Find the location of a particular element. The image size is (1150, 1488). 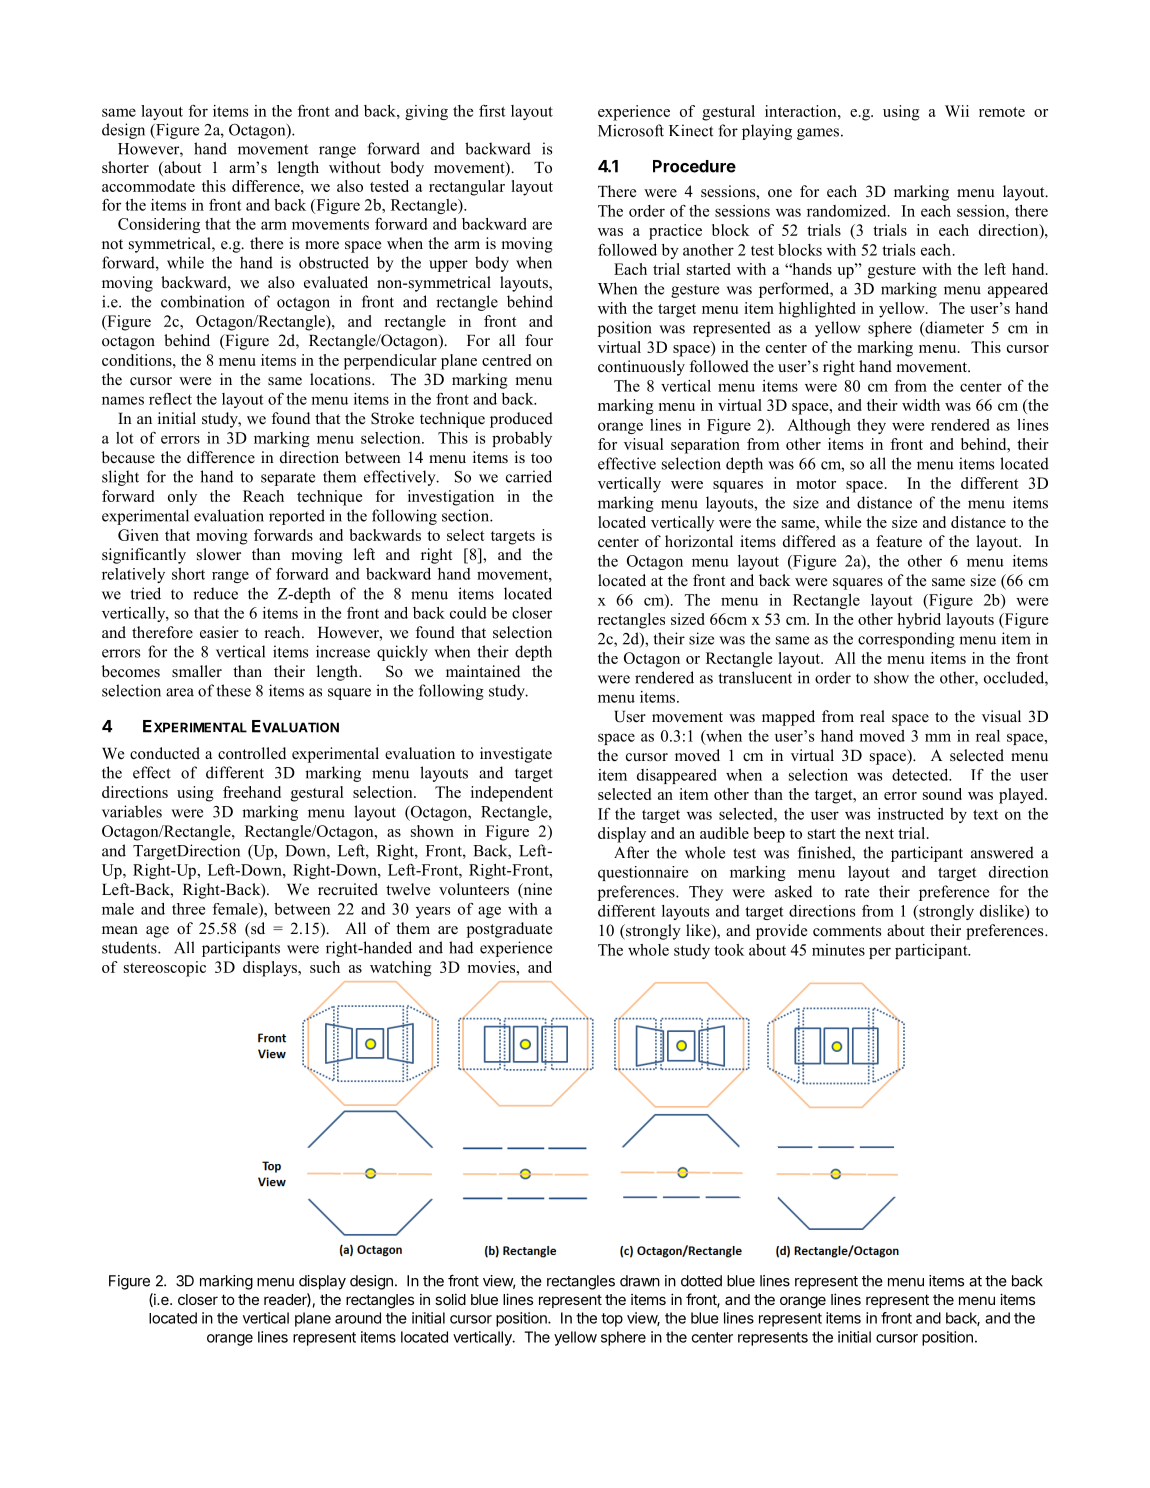

investigate is located at coordinates (516, 755).
